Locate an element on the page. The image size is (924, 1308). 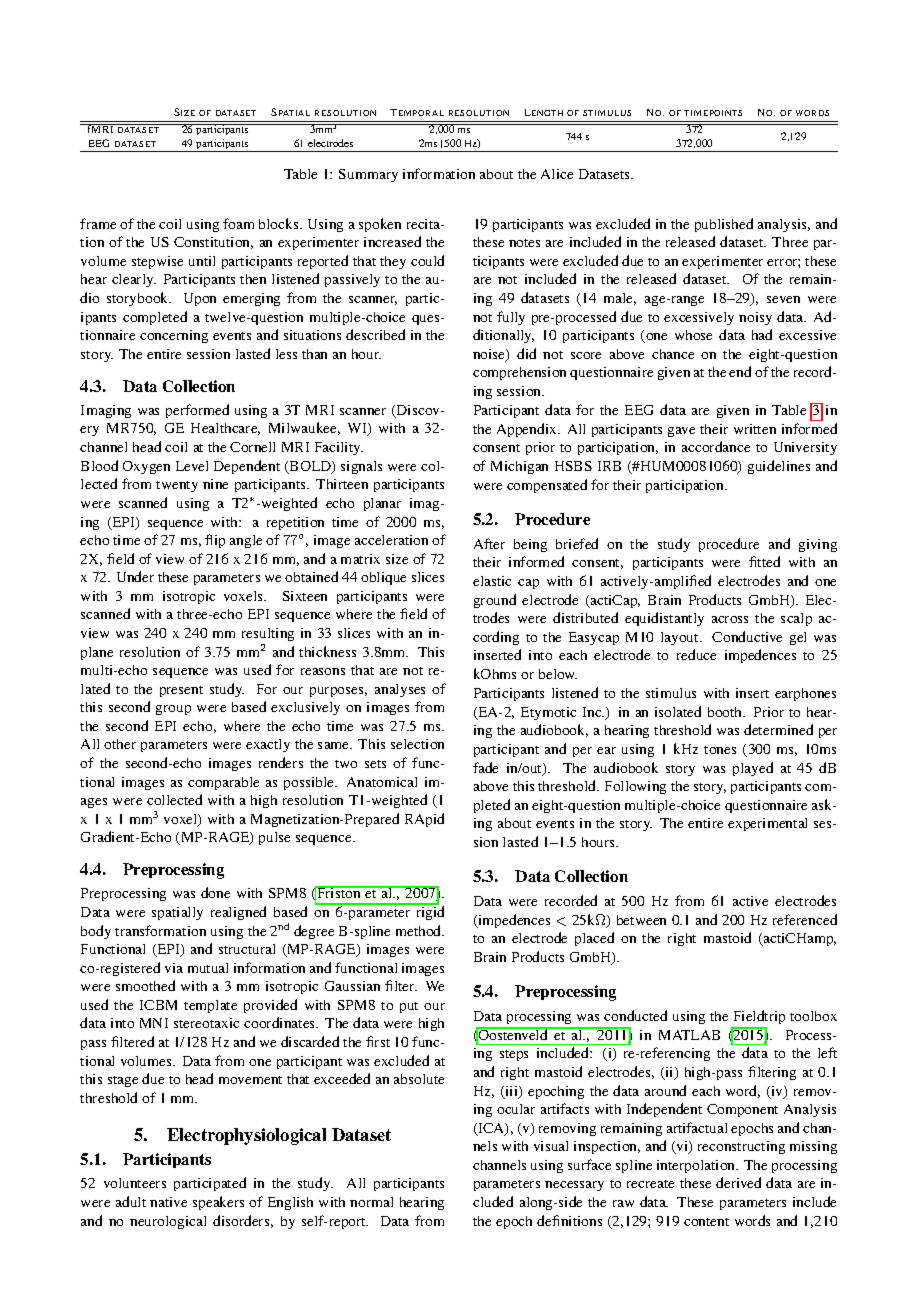
present is located at coordinates (181, 691).
